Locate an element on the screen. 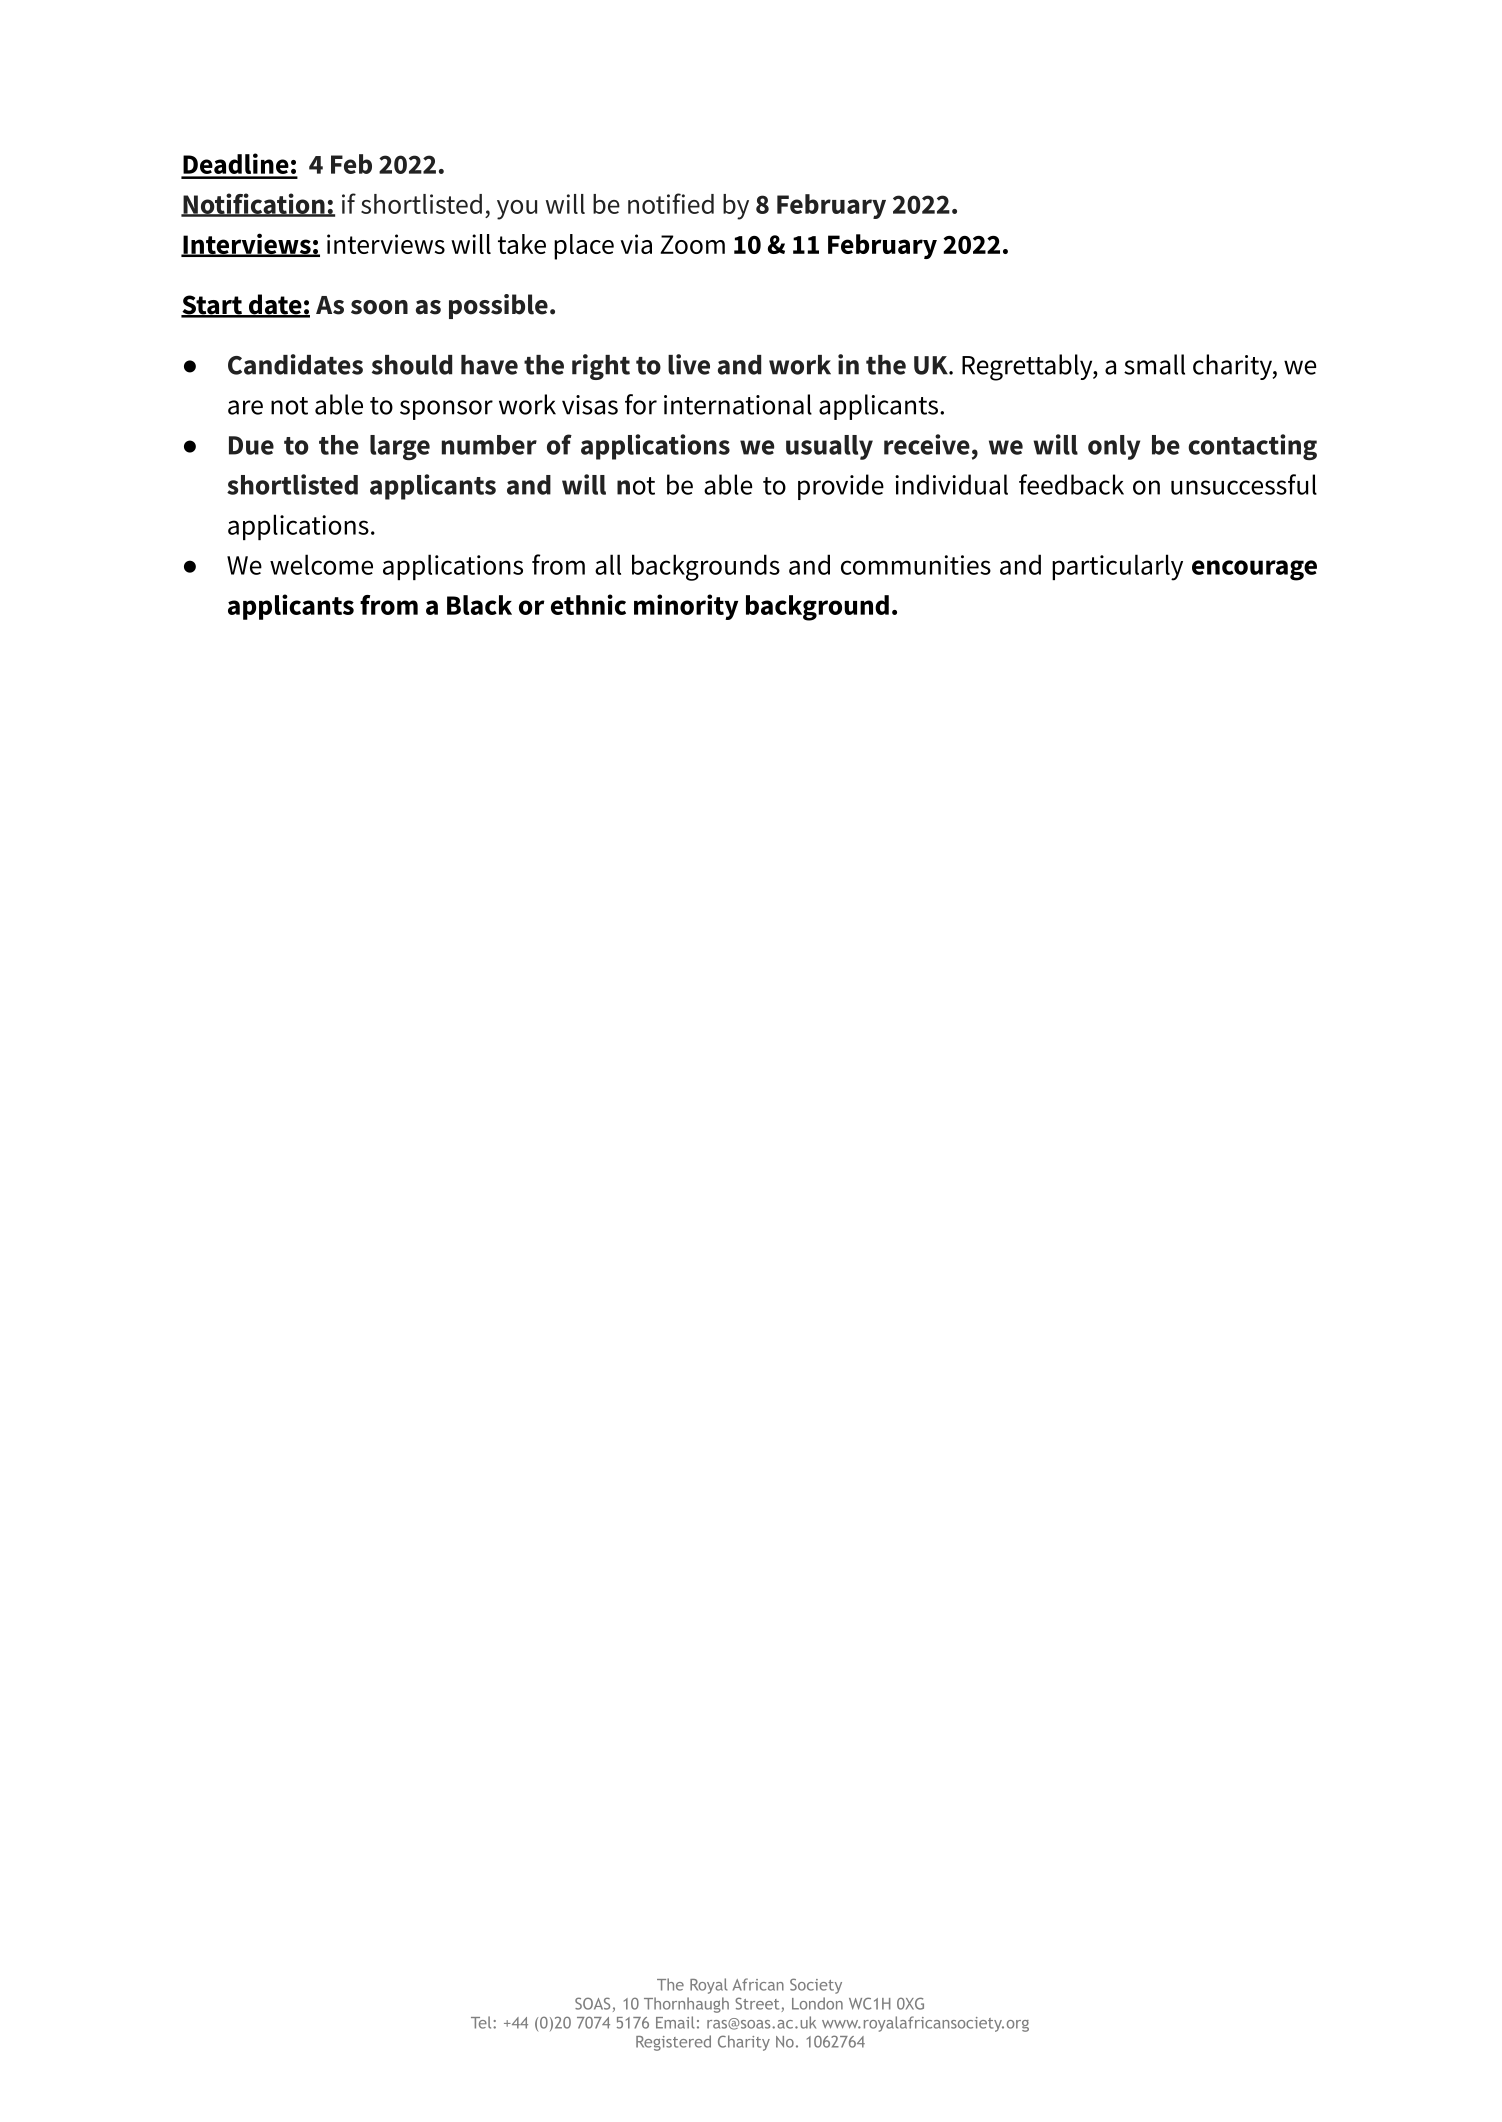 This screenshot has width=1502, height=2122. particularly is located at coordinates (1117, 567).
